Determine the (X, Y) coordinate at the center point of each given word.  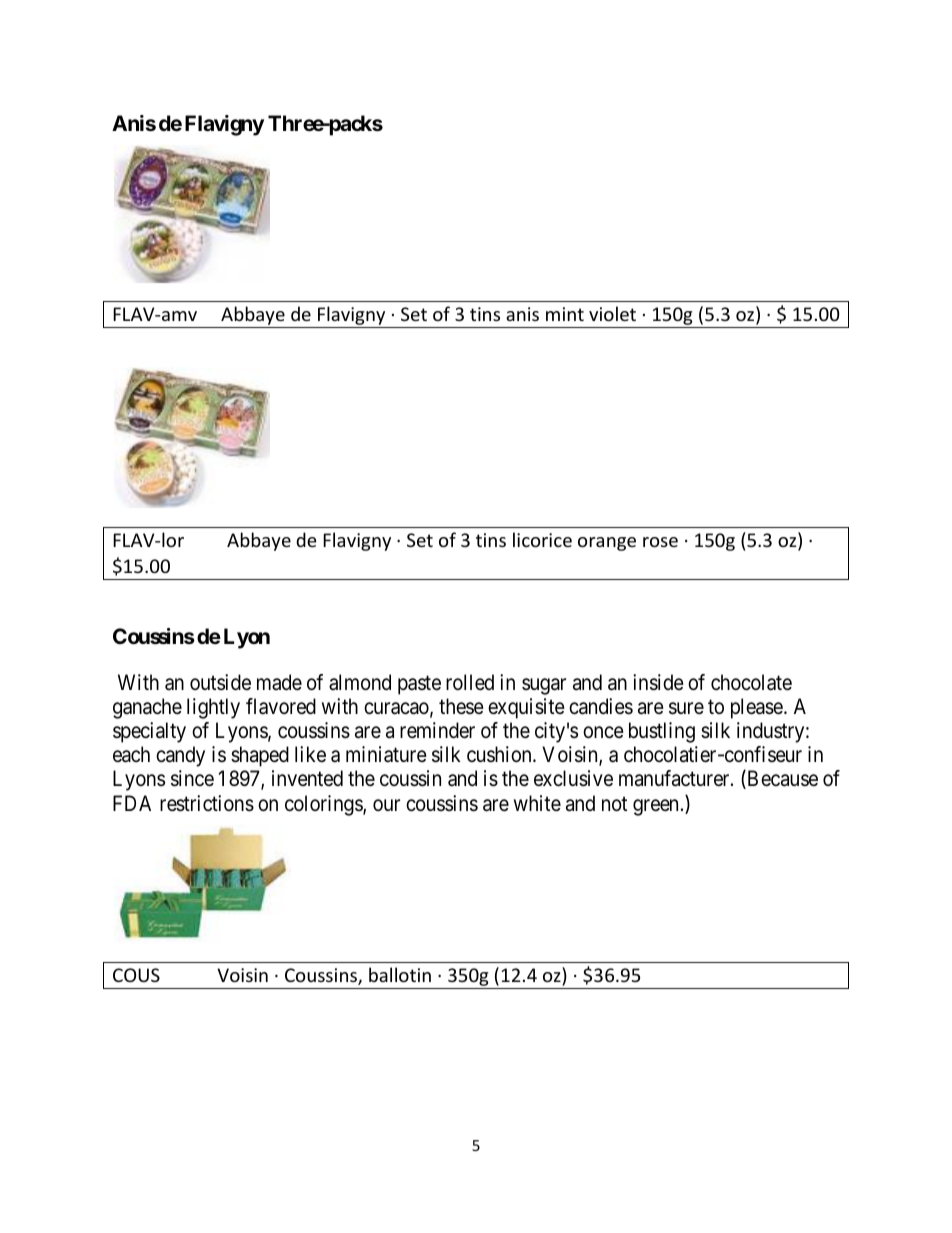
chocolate (751, 682)
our (386, 805)
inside (658, 682)
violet (612, 313)
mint (565, 314)
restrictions (207, 803)
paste (419, 685)
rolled (470, 682)
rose (660, 542)
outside (220, 682)
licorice (542, 539)
